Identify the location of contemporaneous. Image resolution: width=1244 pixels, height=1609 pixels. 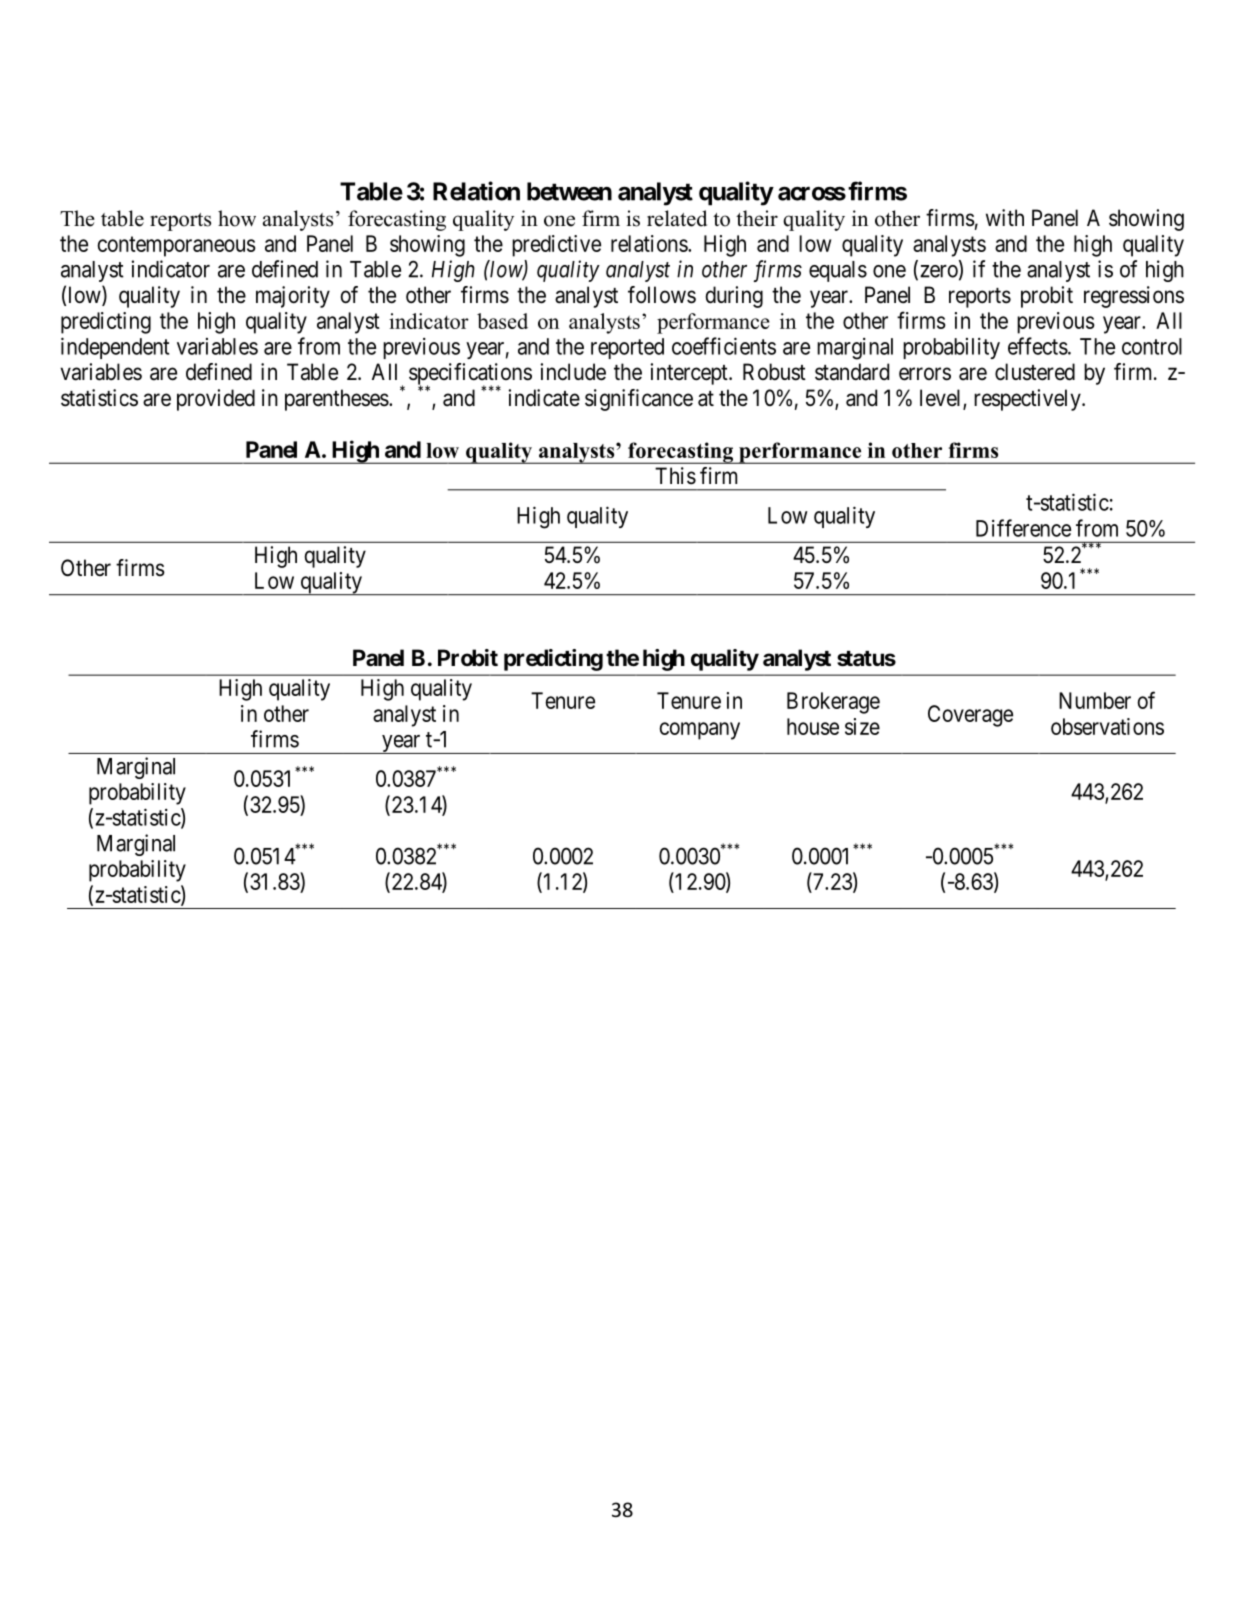
(176, 246).
